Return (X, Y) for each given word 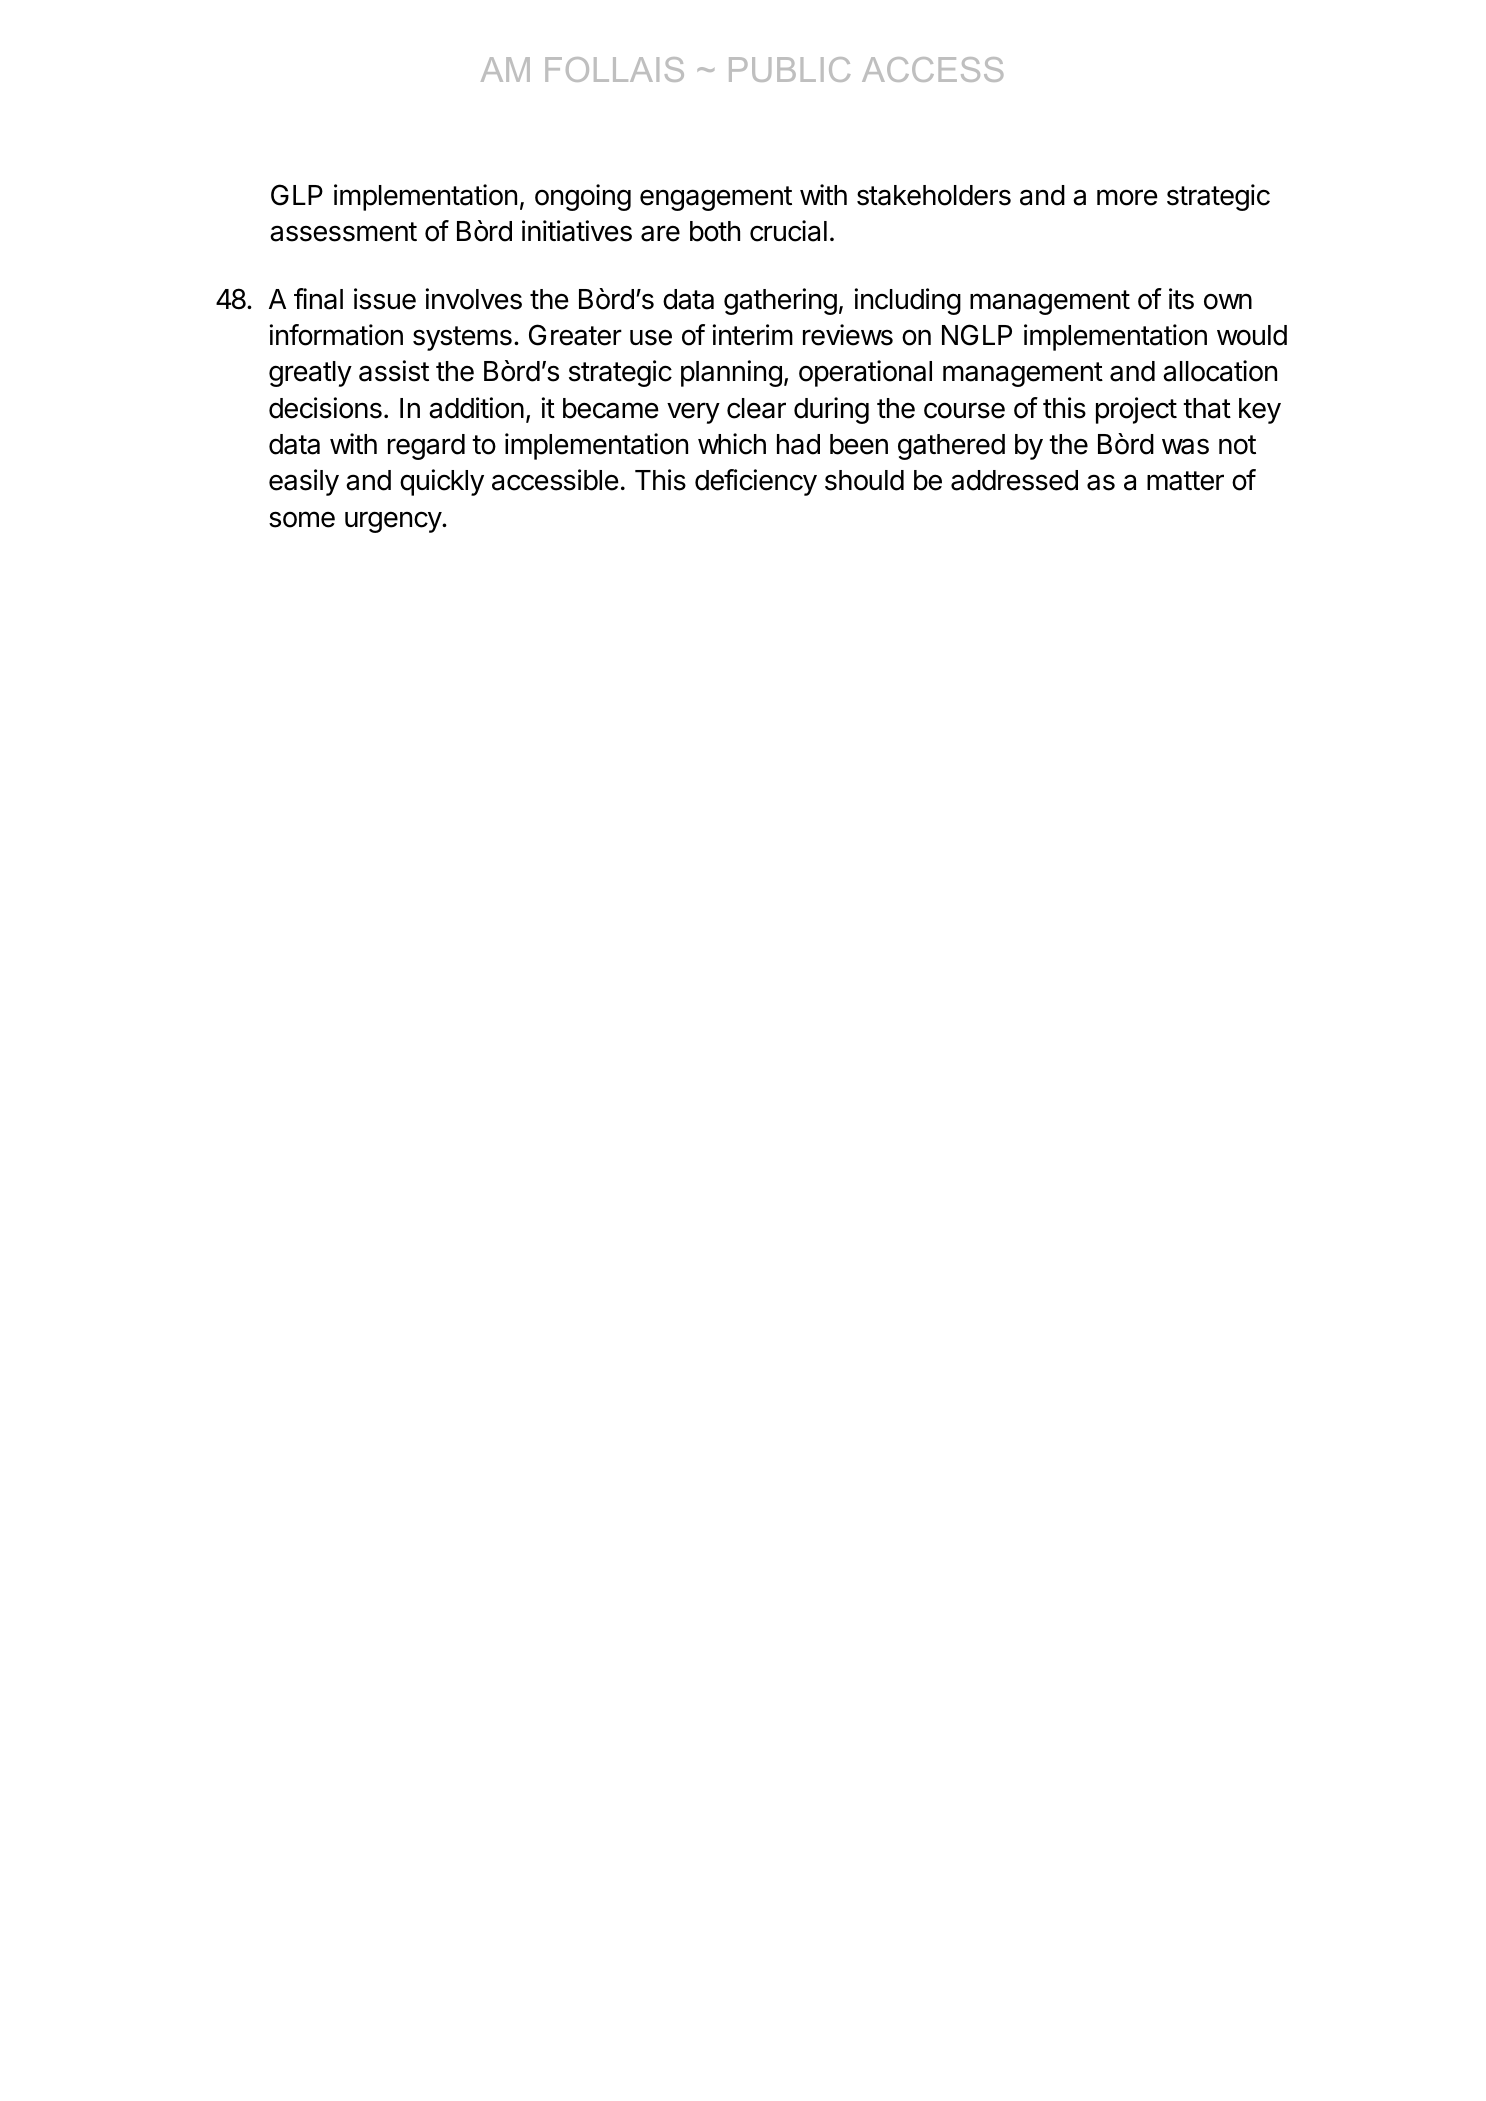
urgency (394, 522)
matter (1185, 481)
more (1127, 197)
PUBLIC (789, 69)
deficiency (756, 482)
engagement (716, 198)
